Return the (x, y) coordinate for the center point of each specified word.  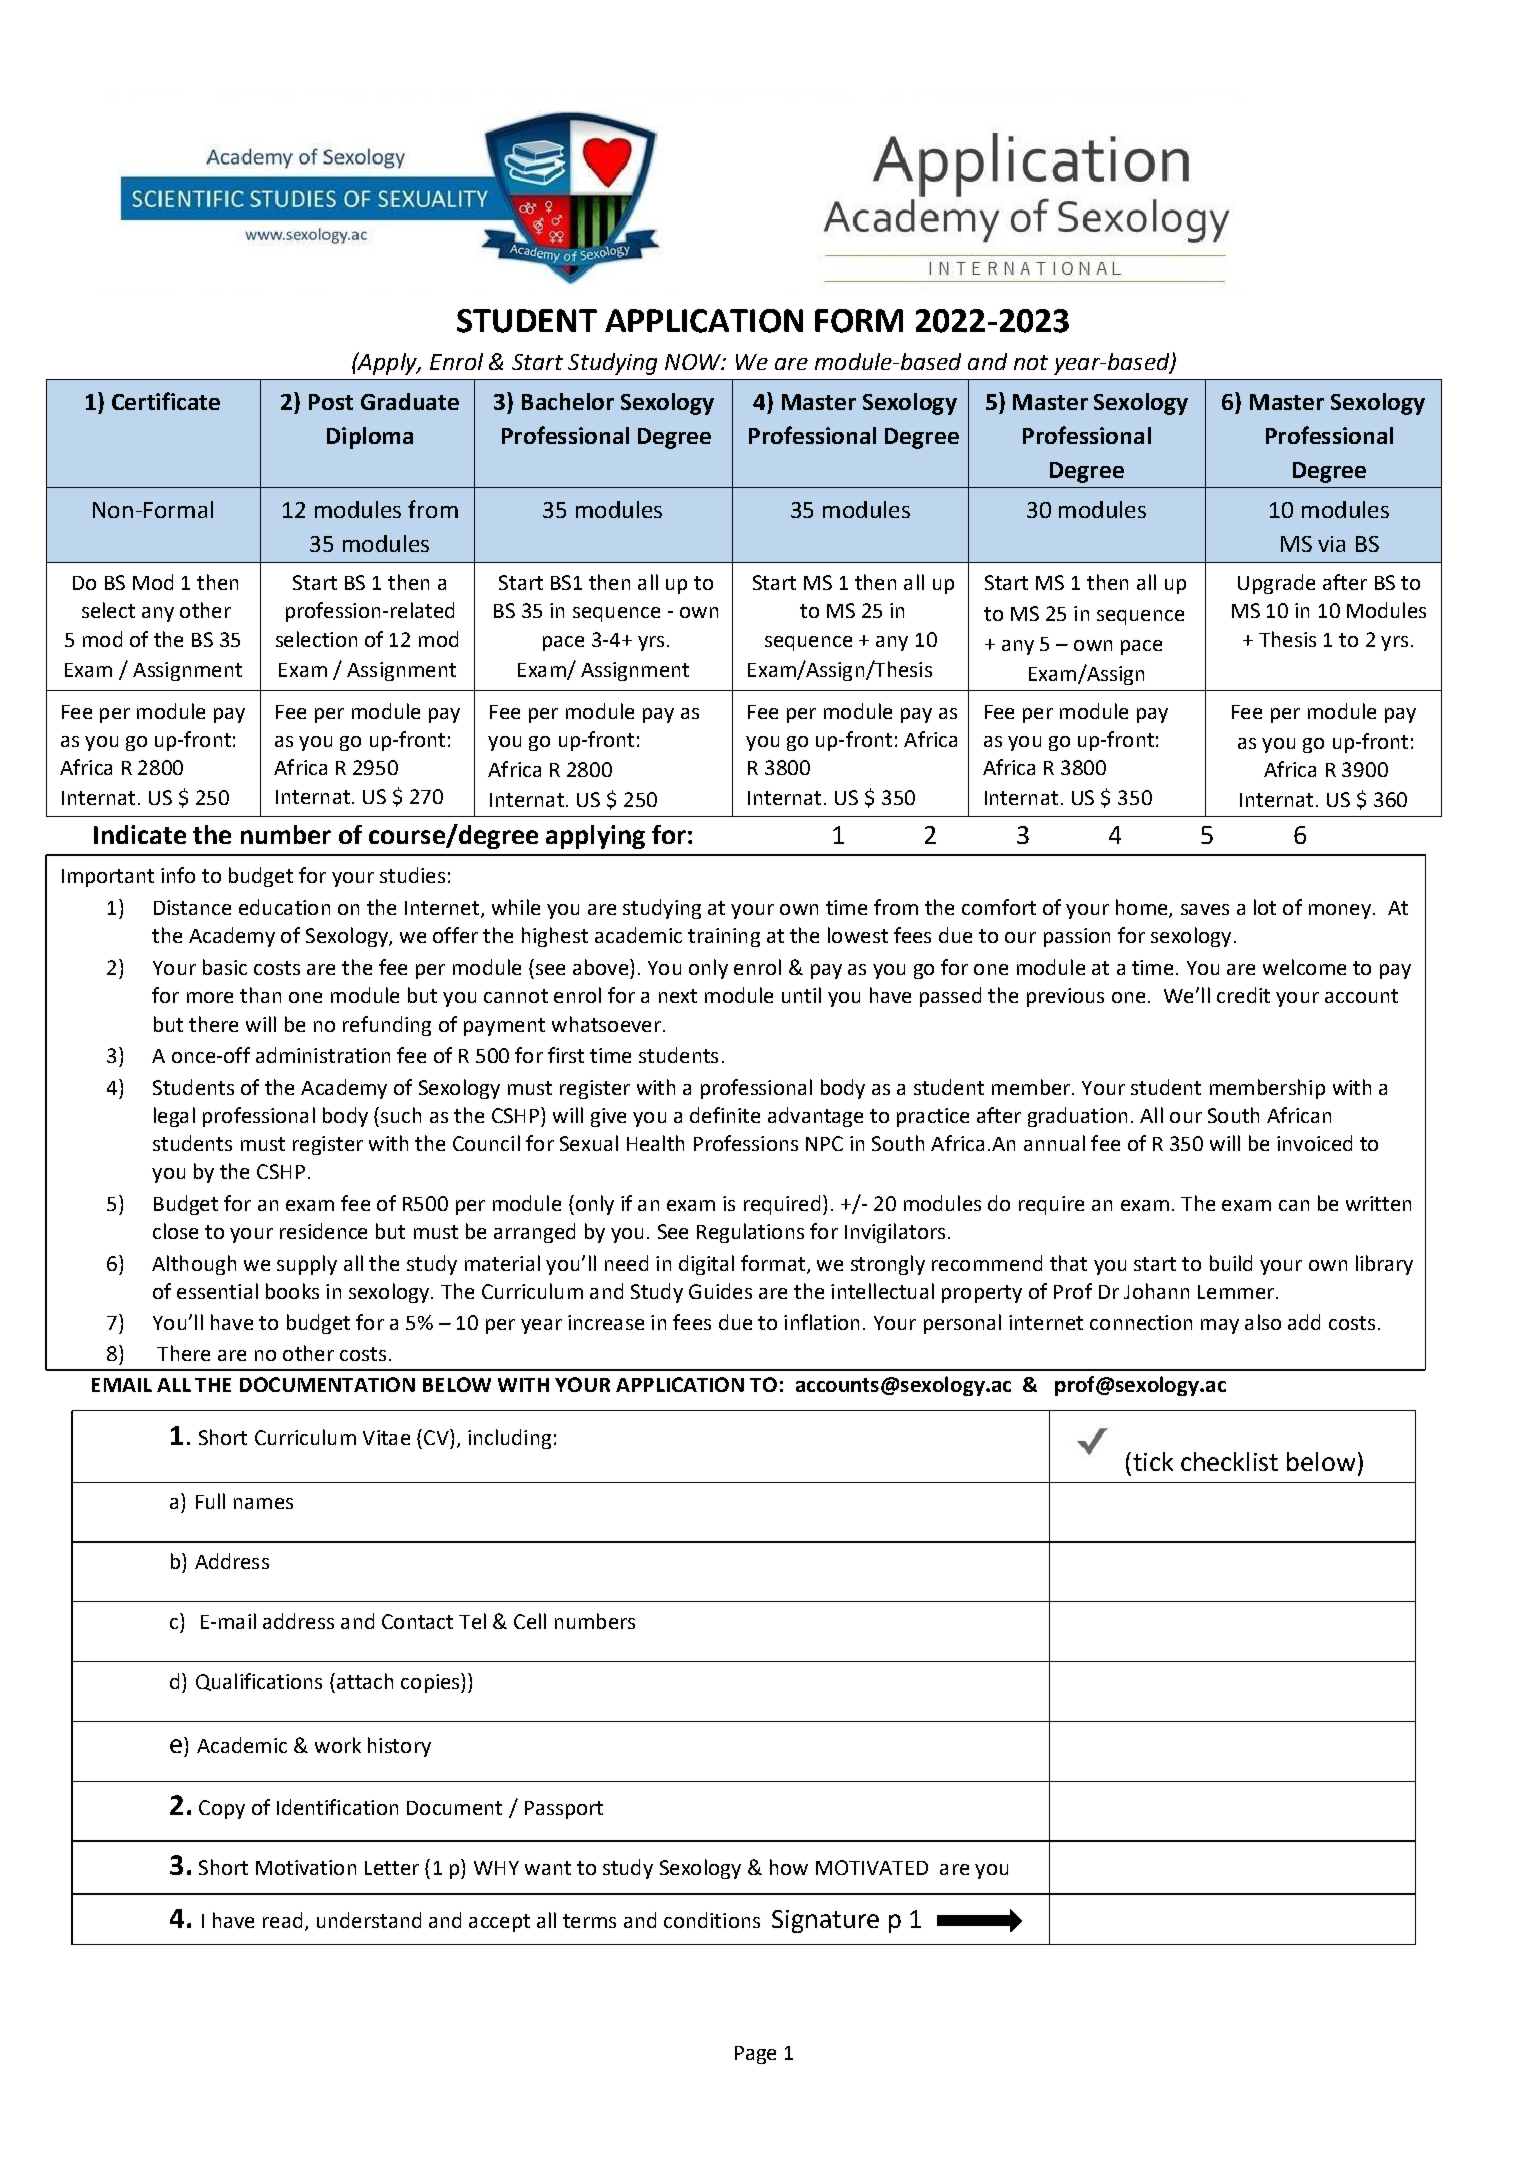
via (1331, 544)
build (1231, 1263)
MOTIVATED (872, 1867)
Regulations (750, 1233)
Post (331, 402)
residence (323, 1231)
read (282, 1920)
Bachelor (568, 401)
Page (755, 2055)
